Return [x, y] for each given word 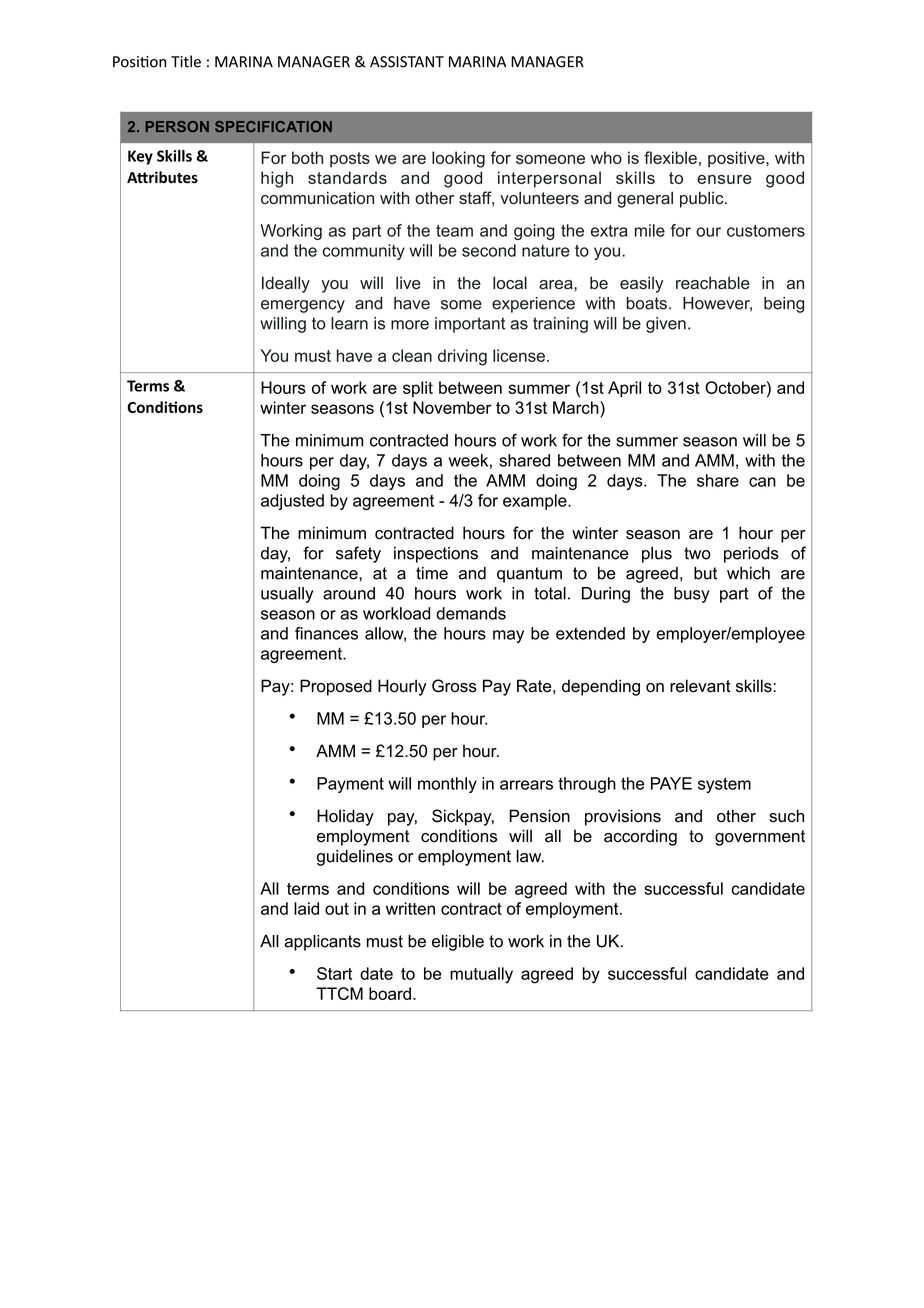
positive [737, 159]
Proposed [336, 687]
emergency [303, 306]
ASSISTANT [407, 62]
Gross [454, 686]
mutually [481, 975]
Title [186, 61]
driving [462, 357]
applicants [322, 943]
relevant [700, 686]
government [760, 838]
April [624, 389]
